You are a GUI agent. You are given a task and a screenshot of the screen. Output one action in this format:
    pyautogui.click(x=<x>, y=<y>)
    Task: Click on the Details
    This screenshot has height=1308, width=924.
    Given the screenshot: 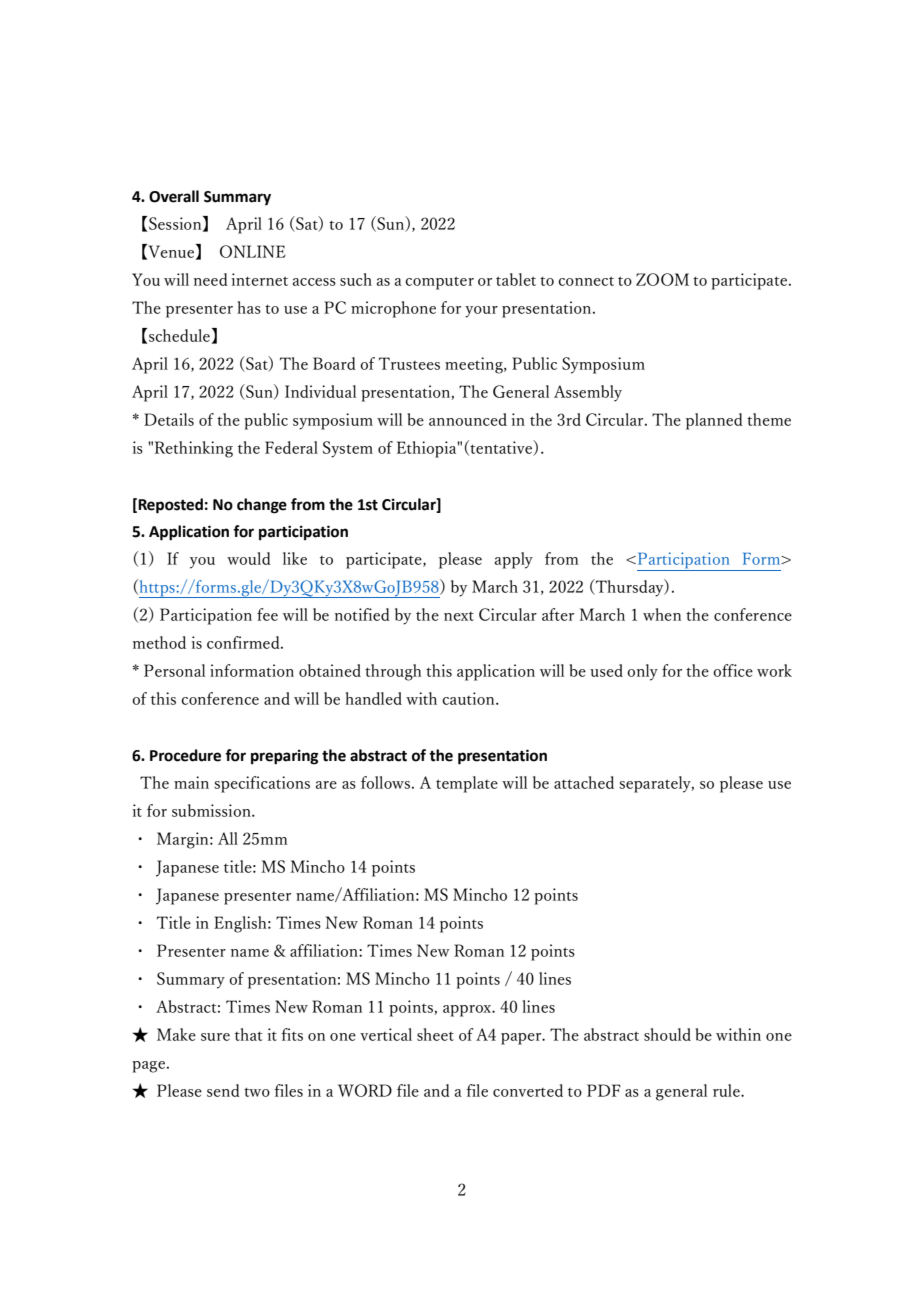 What is the action you would take?
    pyautogui.click(x=169, y=419)
